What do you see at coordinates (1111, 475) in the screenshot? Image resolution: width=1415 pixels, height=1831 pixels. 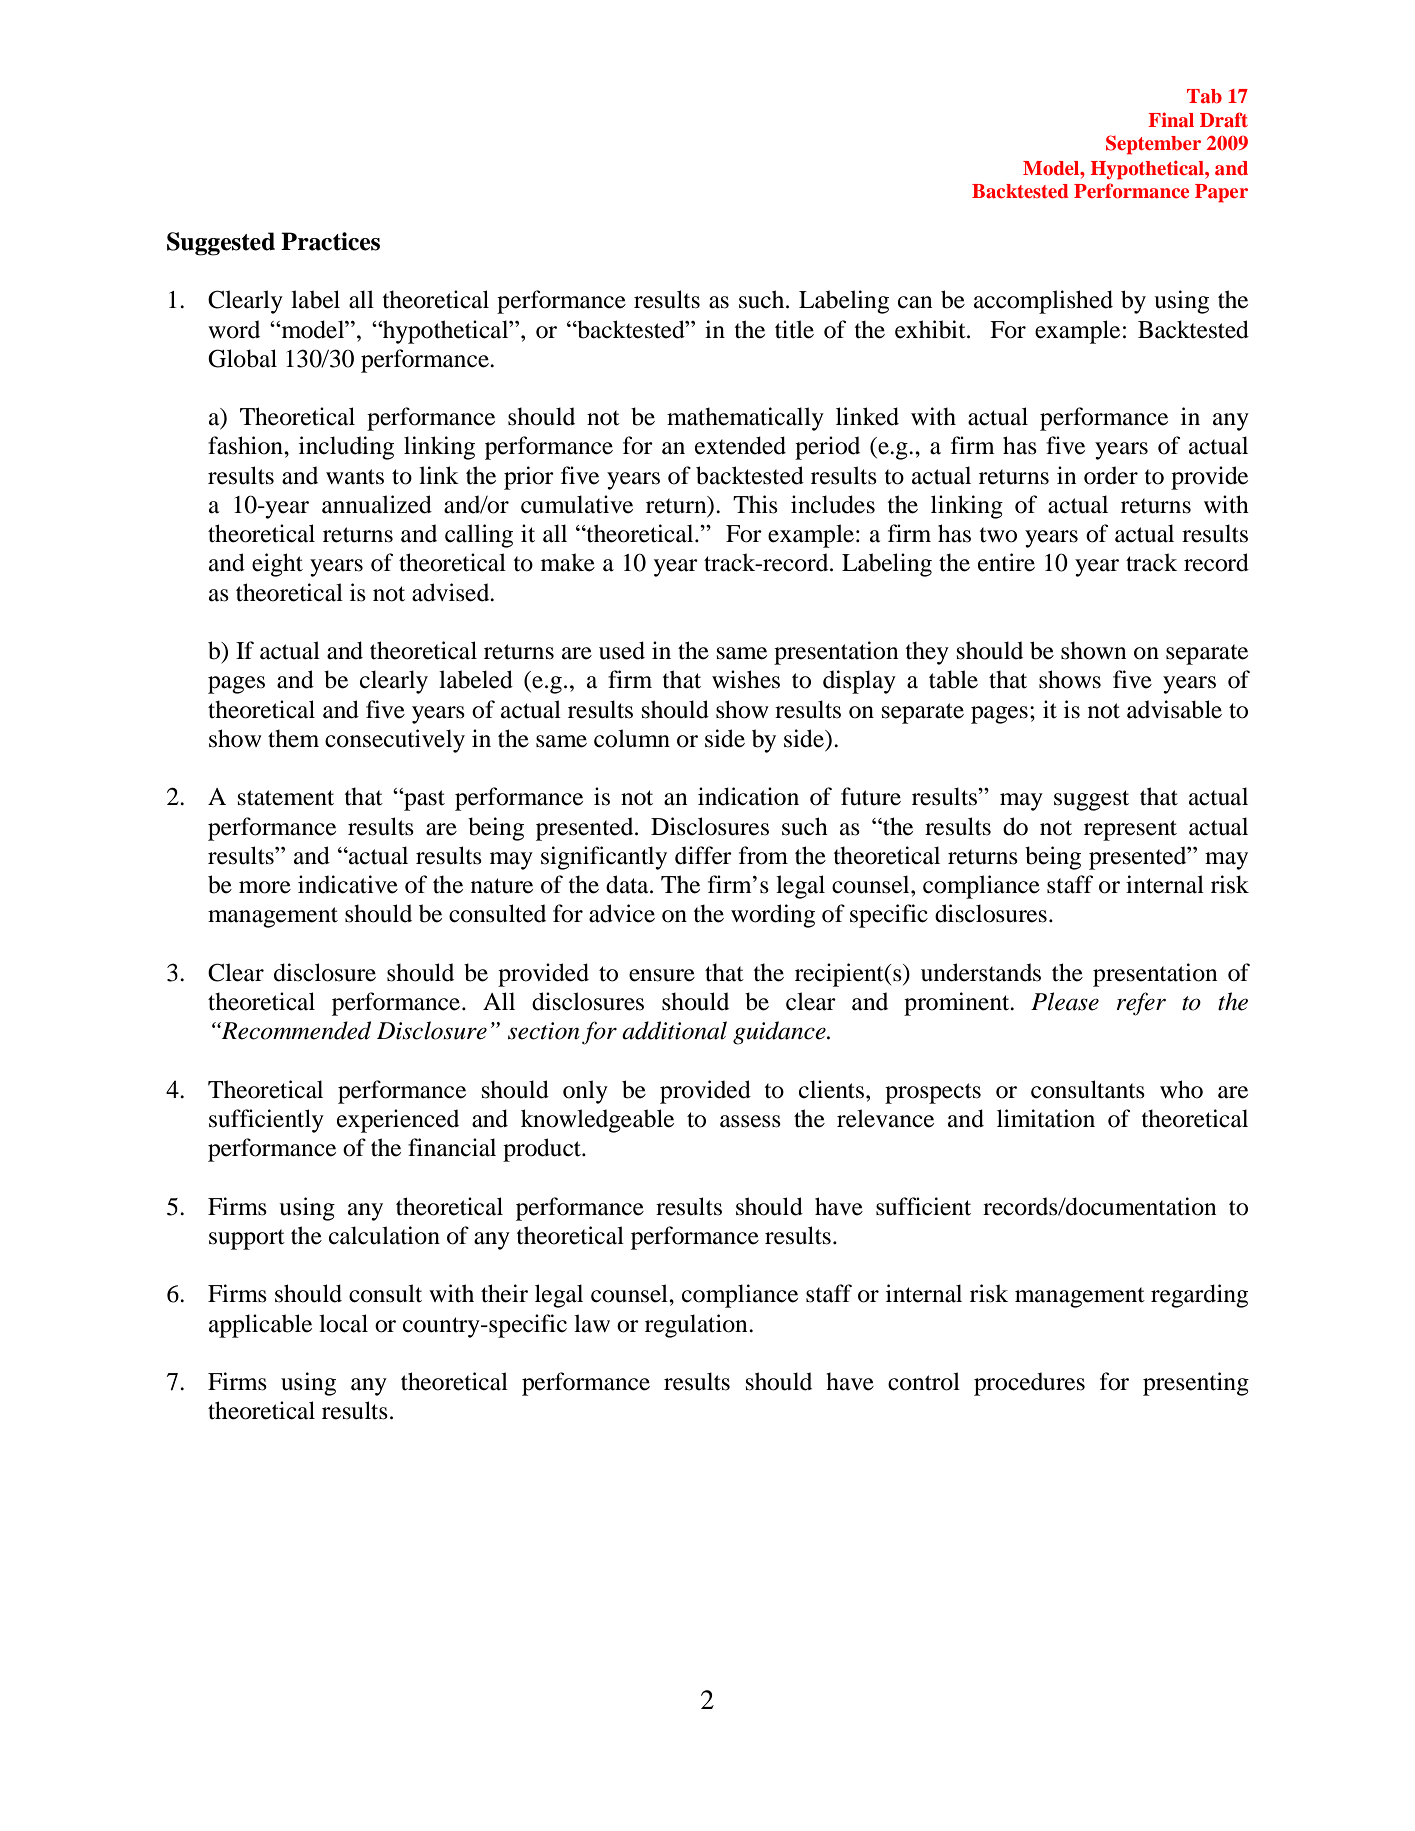 I see `order` at bounding box center [1111, 475].
